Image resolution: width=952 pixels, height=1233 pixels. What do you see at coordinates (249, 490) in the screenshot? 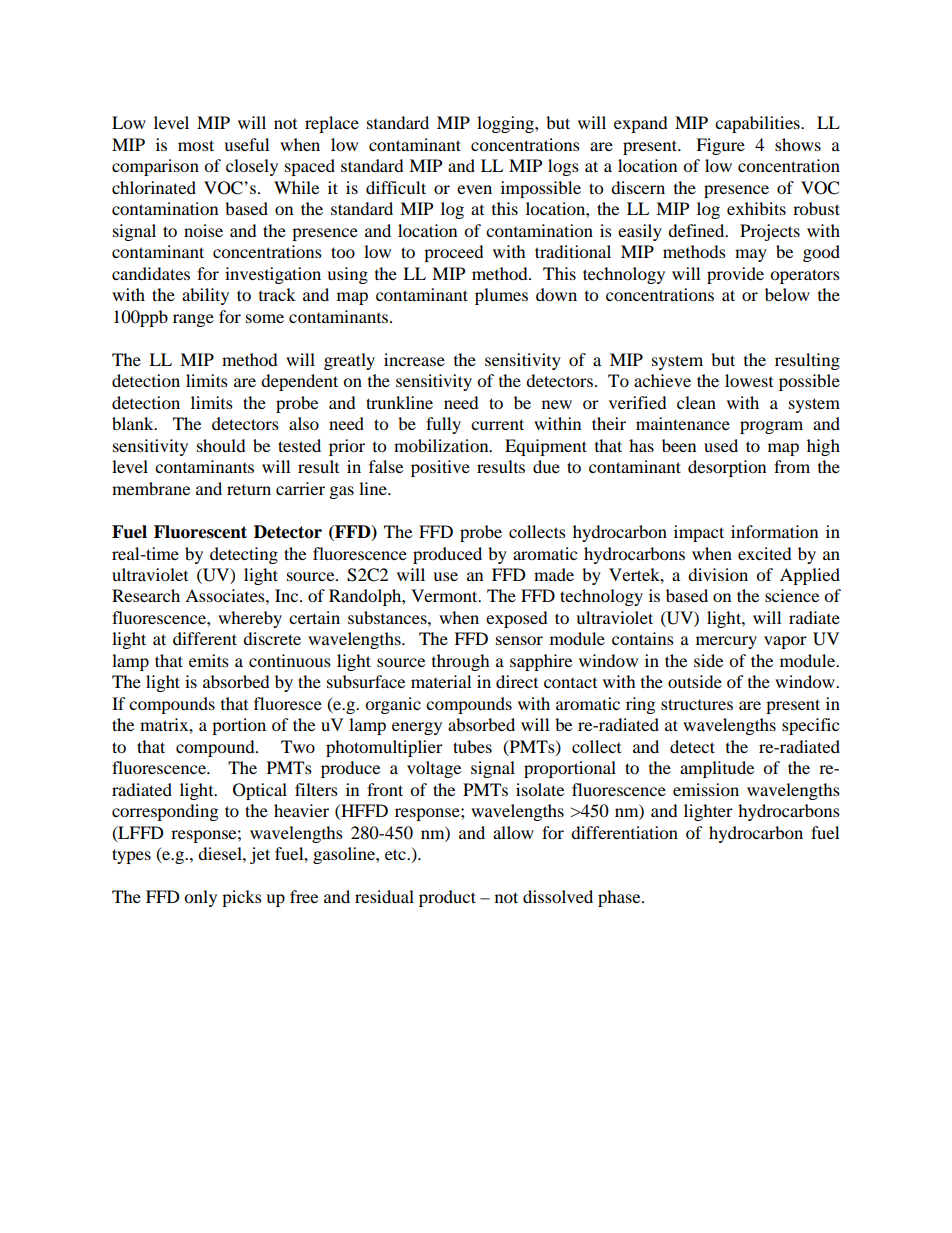
I see `return` at bounding box center [249, 490].
